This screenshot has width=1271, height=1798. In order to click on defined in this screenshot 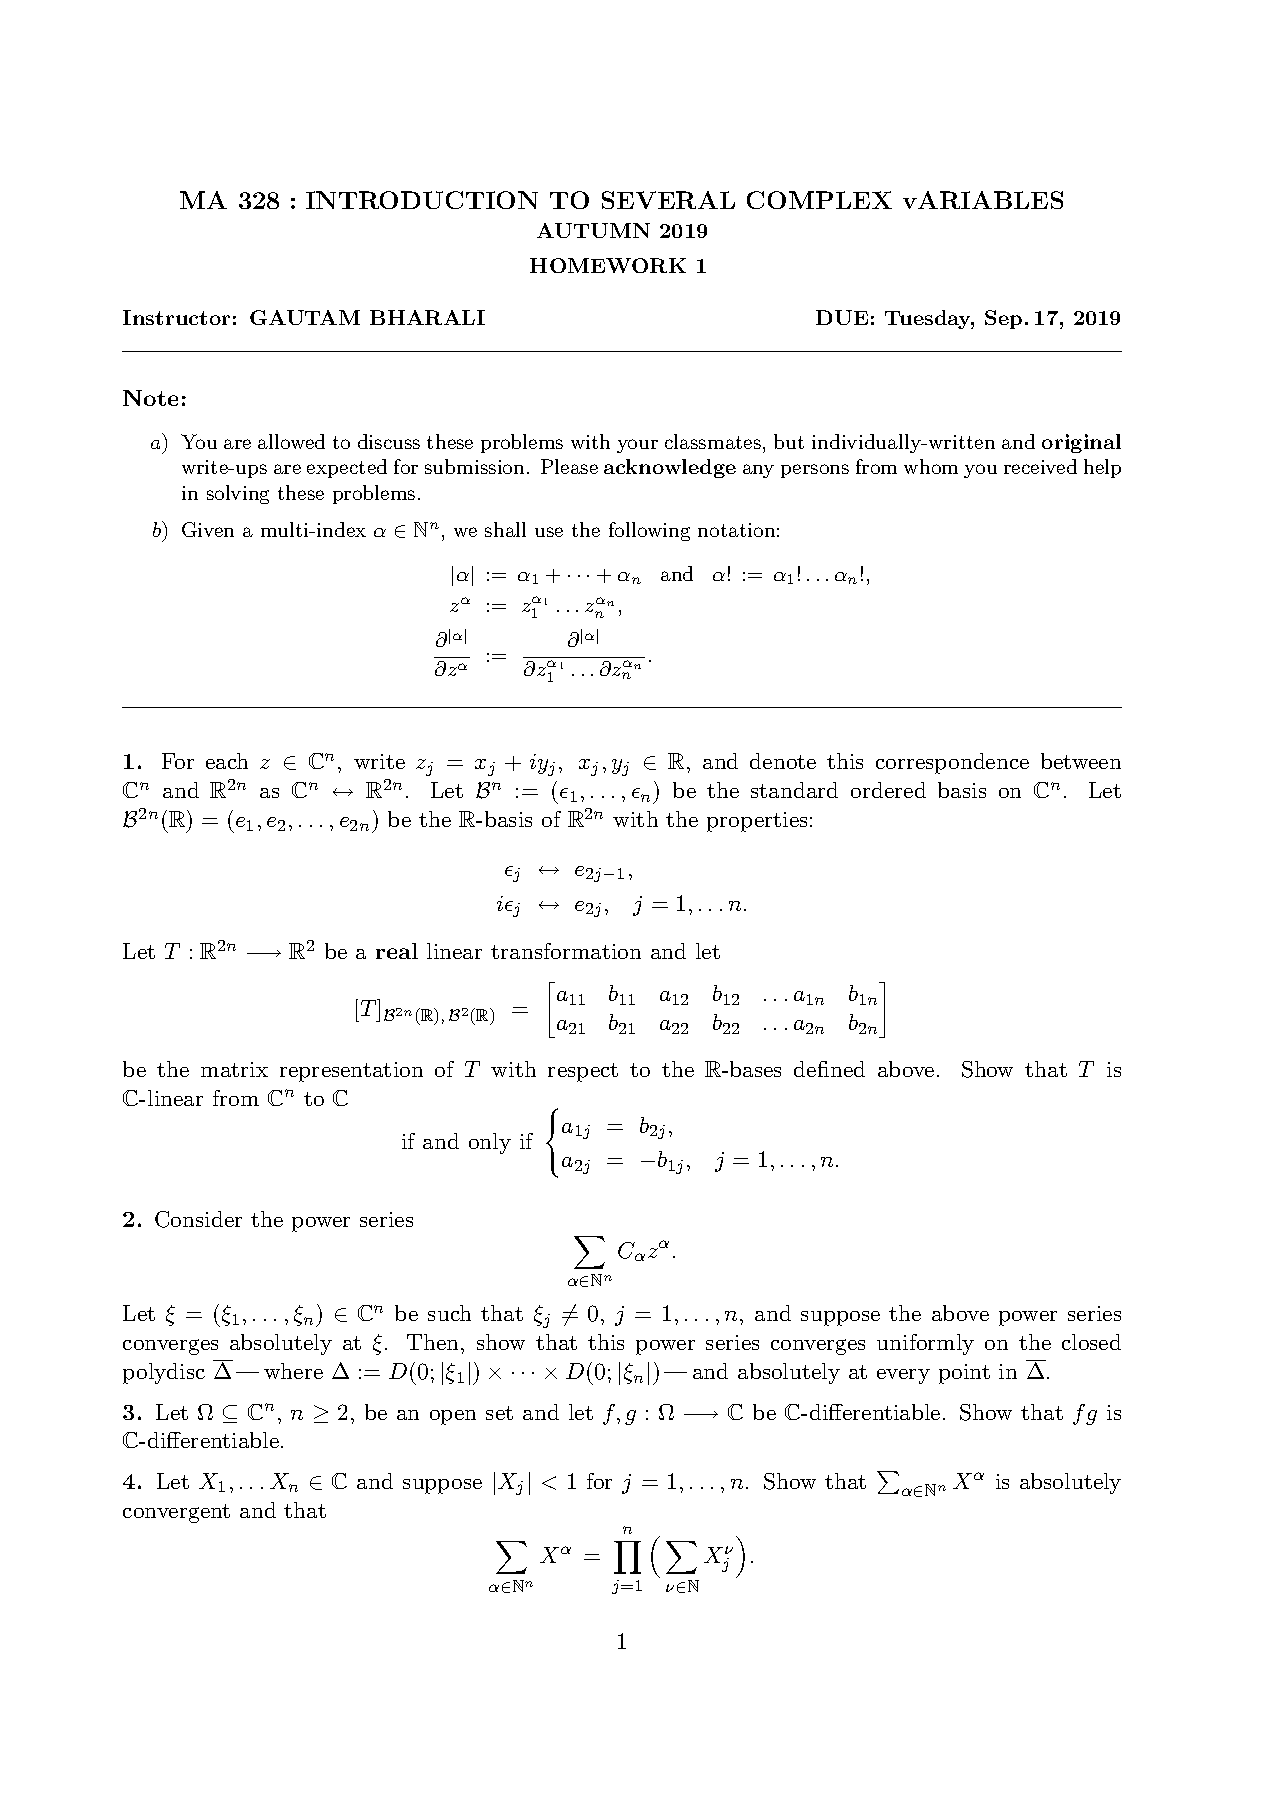, I will do `click(829, 1069)`.
